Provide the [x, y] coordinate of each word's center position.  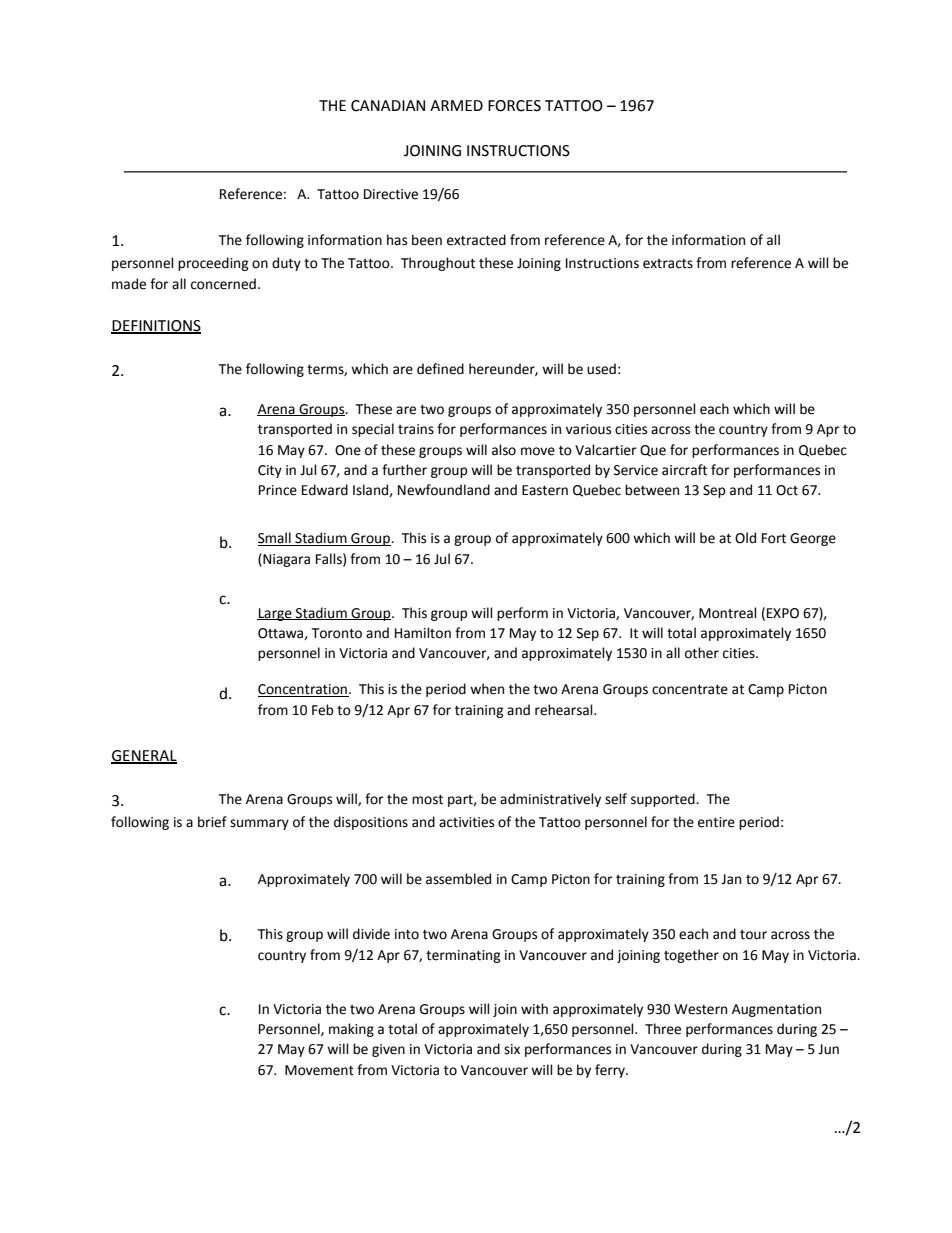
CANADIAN [388, 106]
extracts [668, 264]
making [351, 1030]
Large [275, 614]
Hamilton [423, 633]
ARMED [456, 105]
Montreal [728, 613]
